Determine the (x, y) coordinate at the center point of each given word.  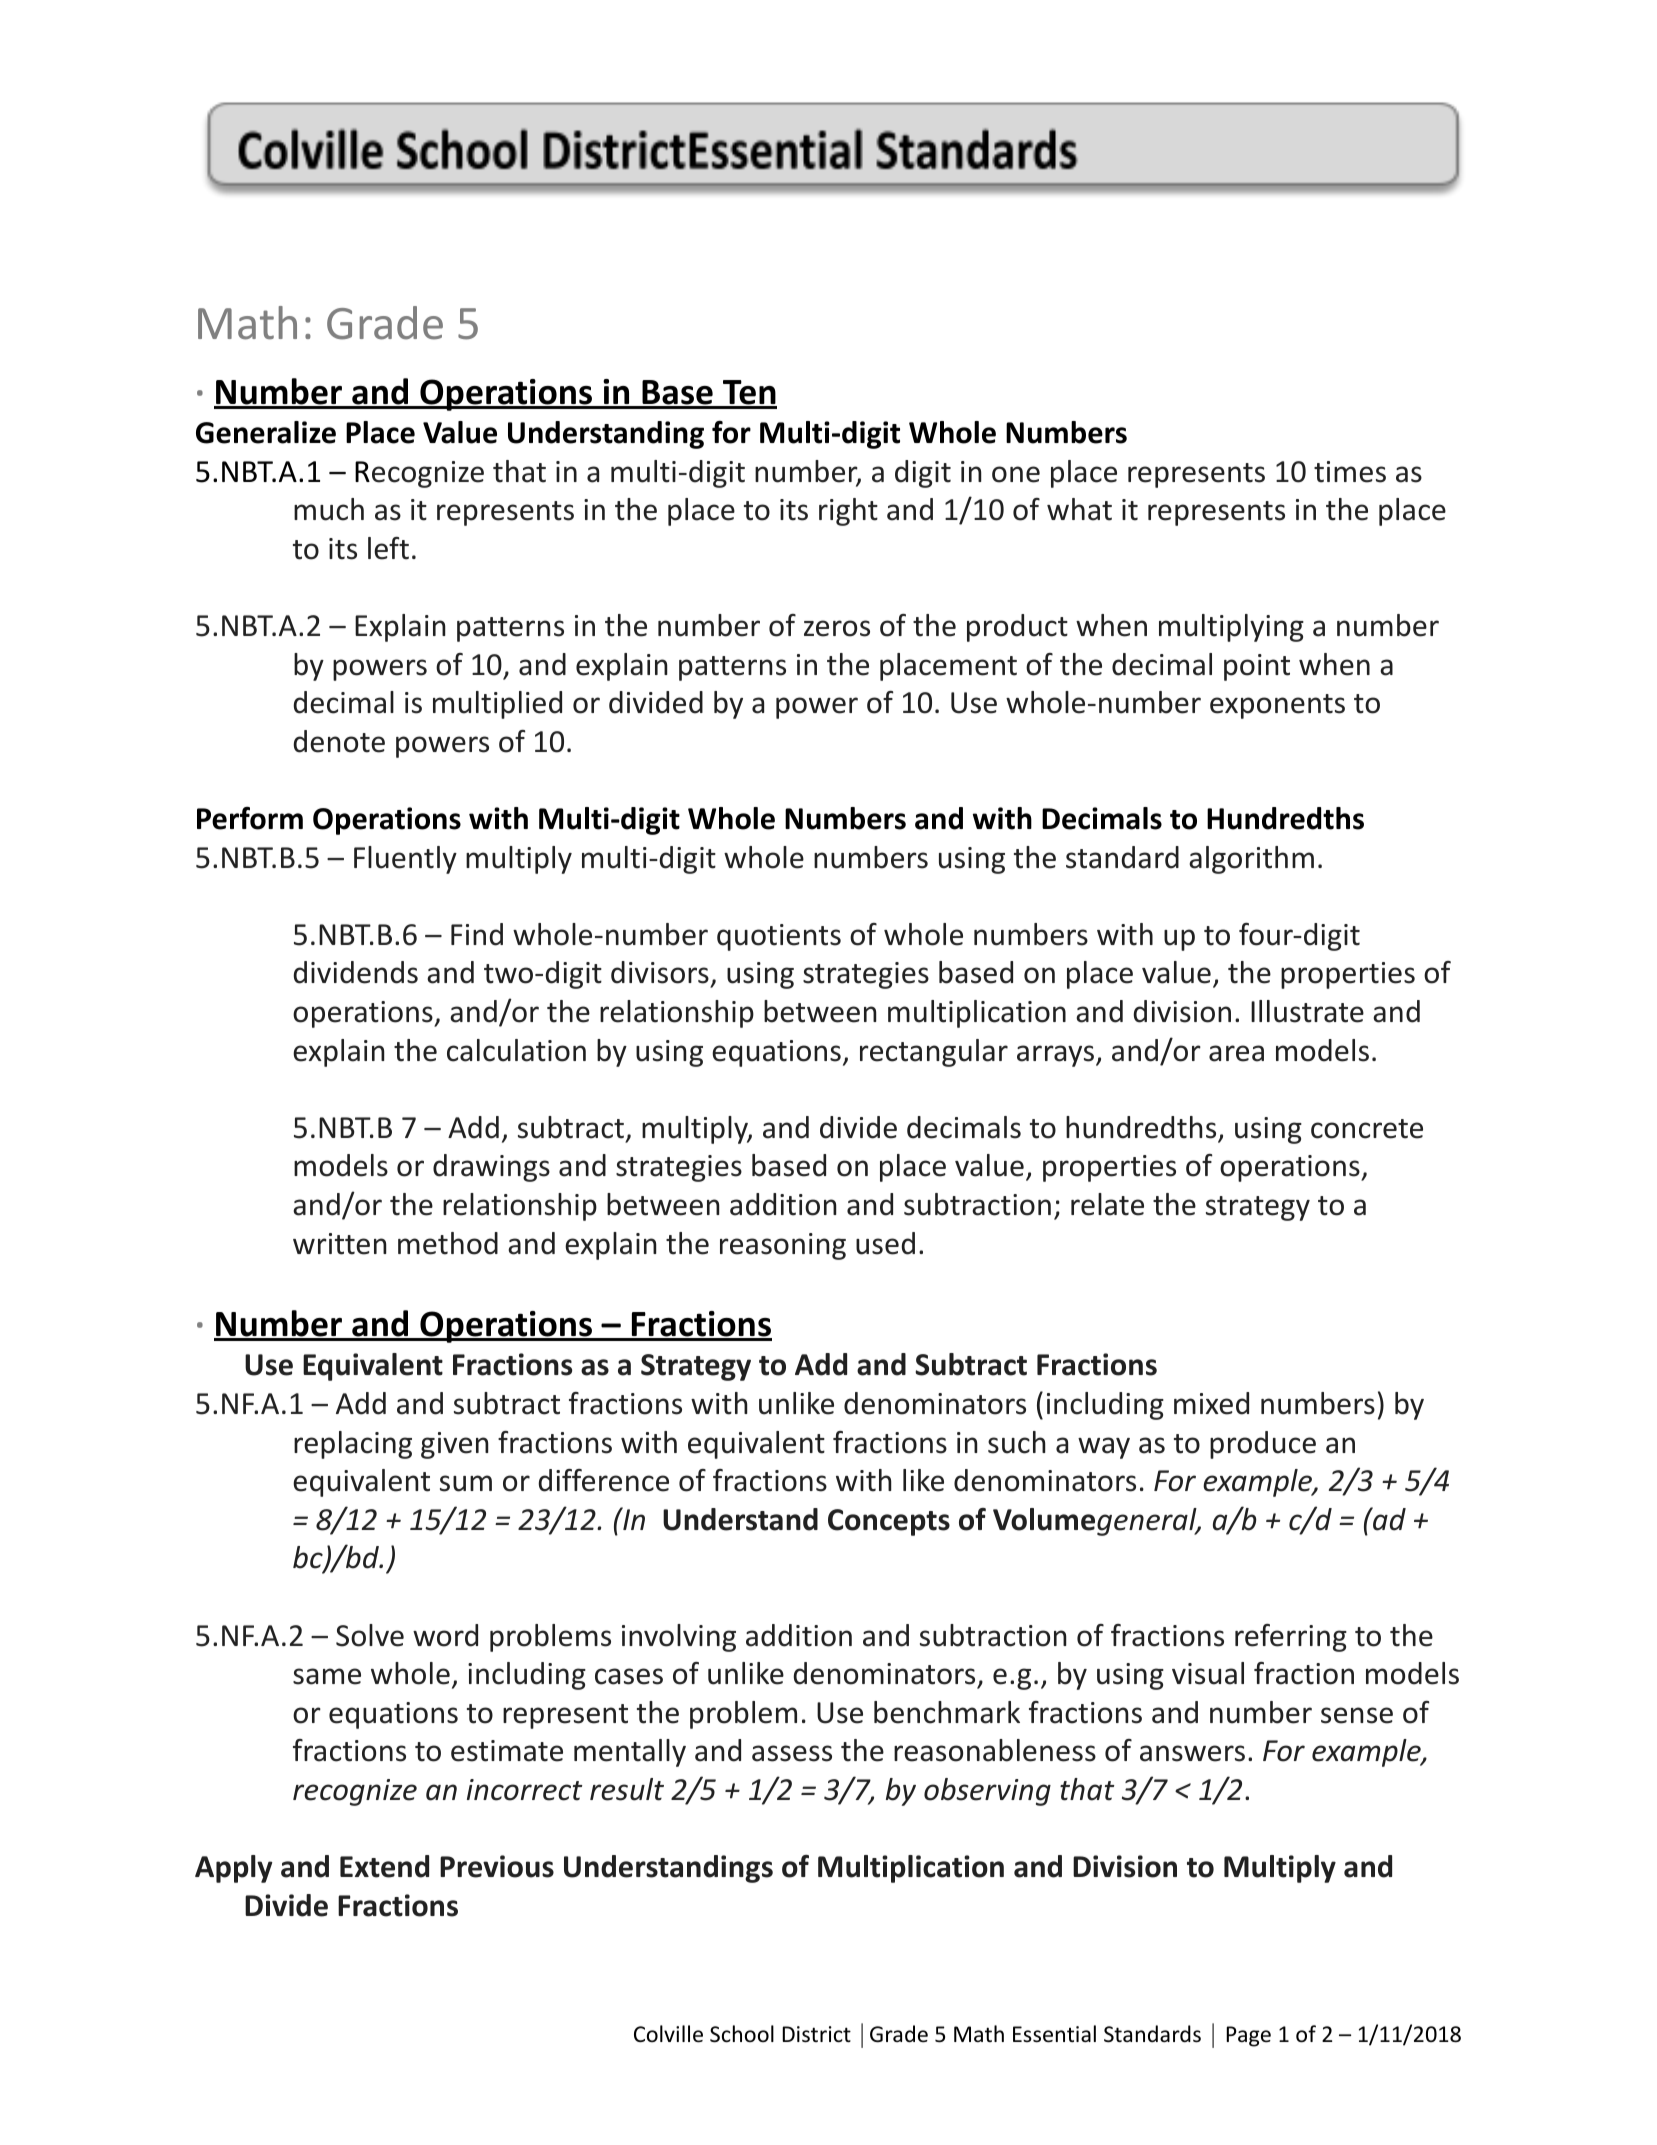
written (340, 1244)
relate (1107, 1204)
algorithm (1251, 860)
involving (679, 1638)
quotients (779, 937)
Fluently (405, 860)
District (816, 2034)
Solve (370, 1635)
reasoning (783, 1246)
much (329, 509)
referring (1291, 1638)
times (1350, 472)
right (848, 512)
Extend (384, 1866)
